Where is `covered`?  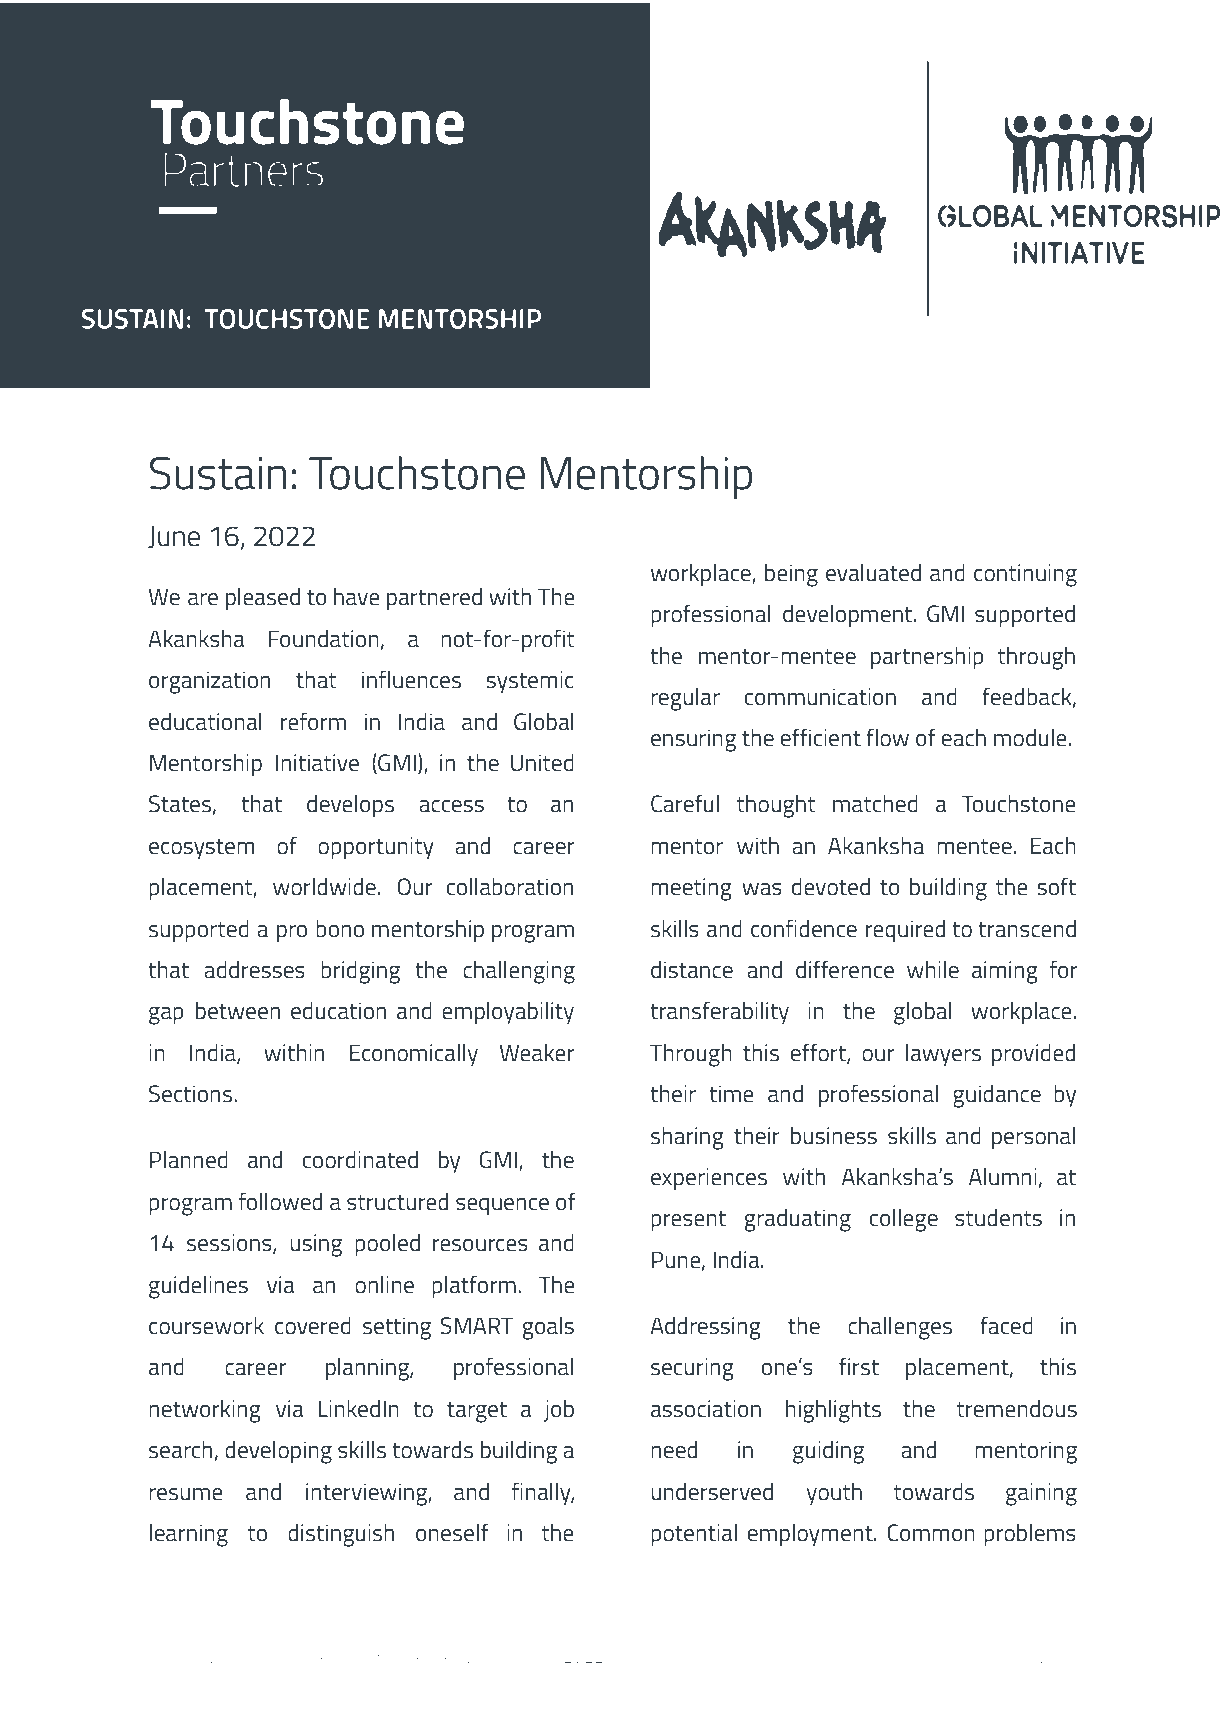 covered is located at coordinates (313, 1325).
